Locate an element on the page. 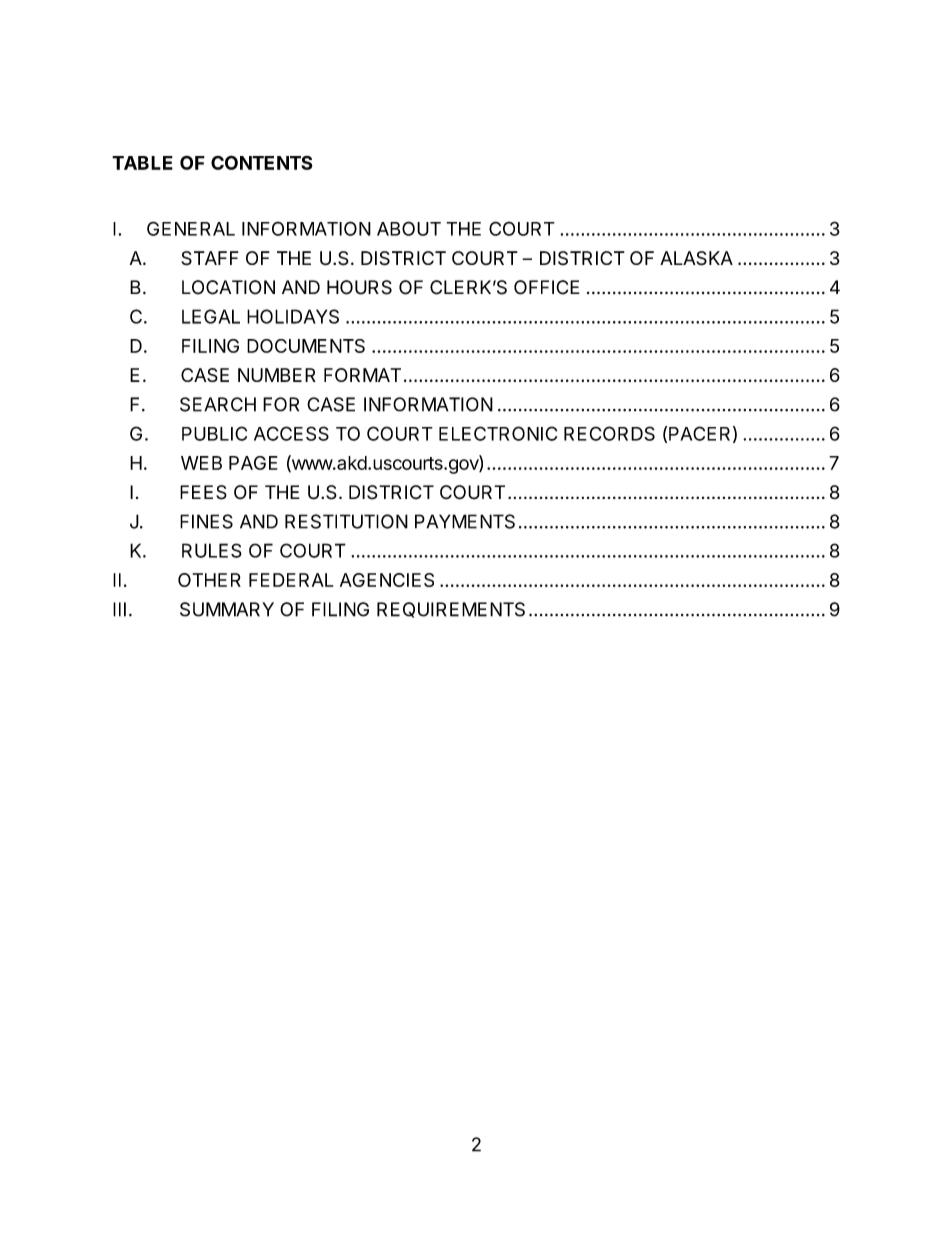  AGENCIES is located at coordinates (387, 580).
